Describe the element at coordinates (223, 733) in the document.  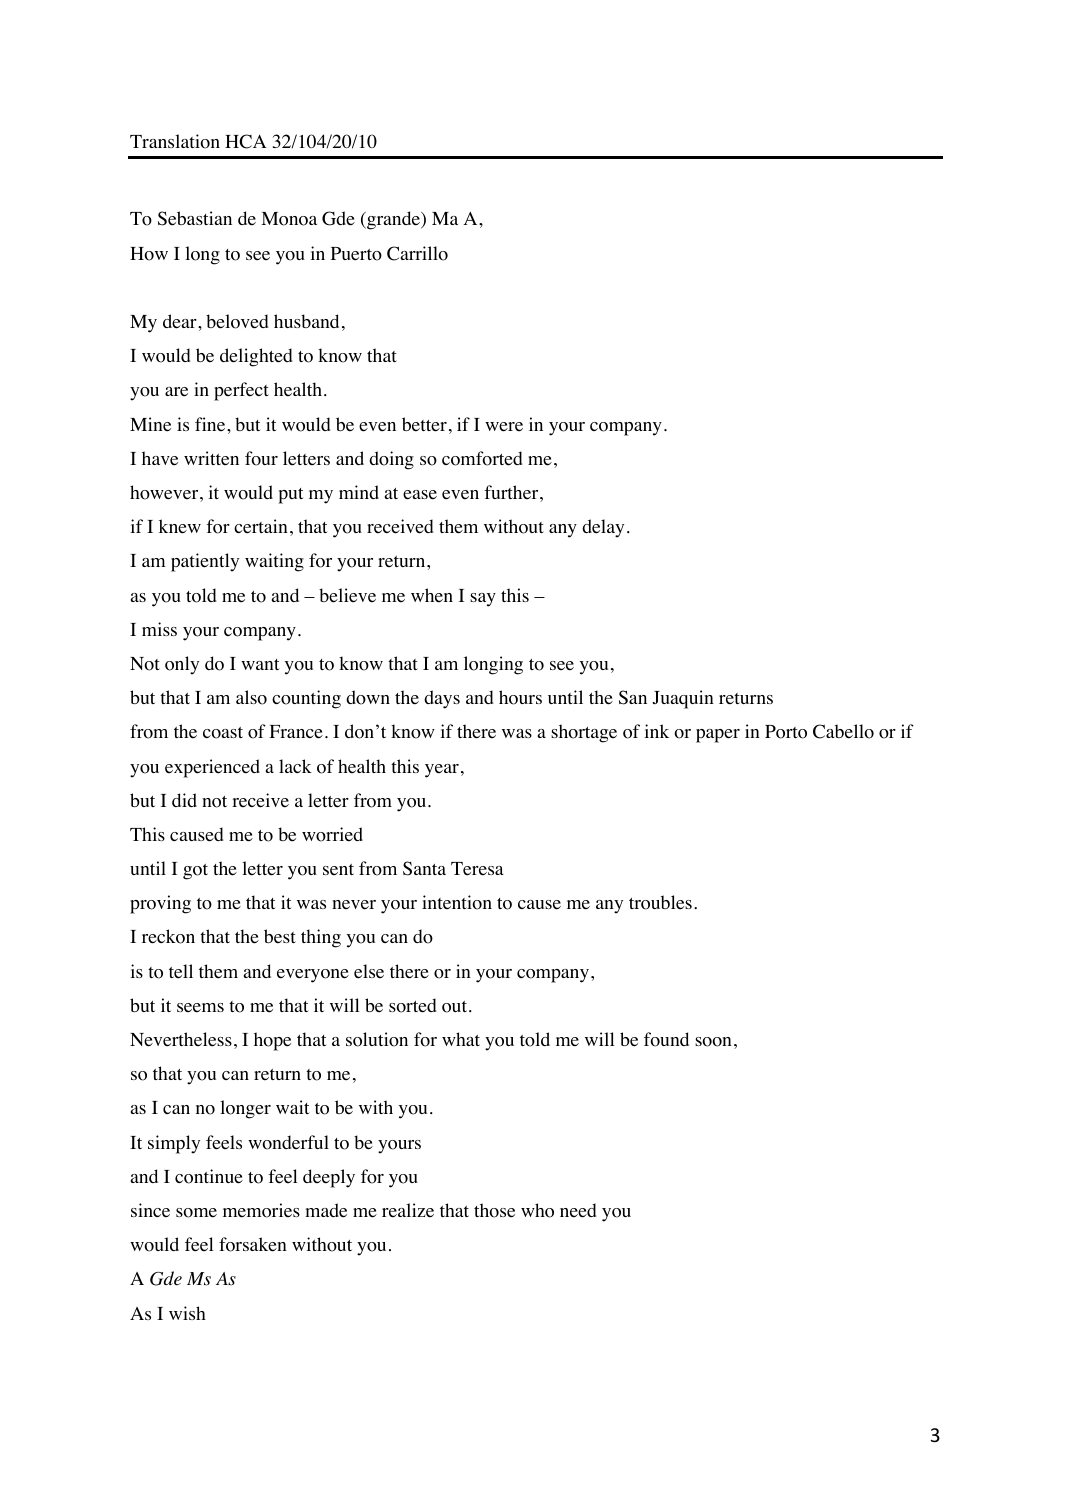
I see `coast` at that location.
